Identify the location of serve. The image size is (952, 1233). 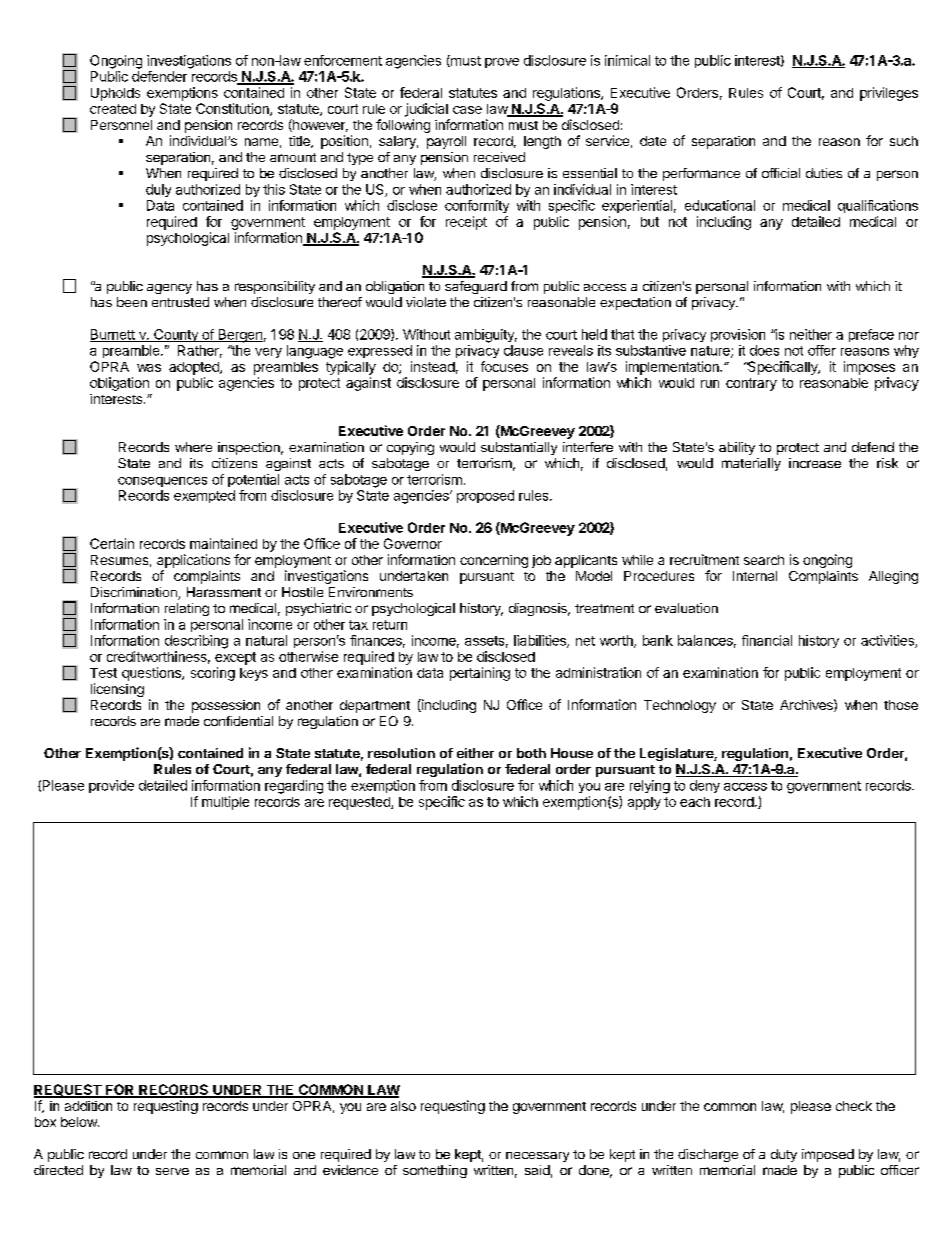
(172, 1171).
